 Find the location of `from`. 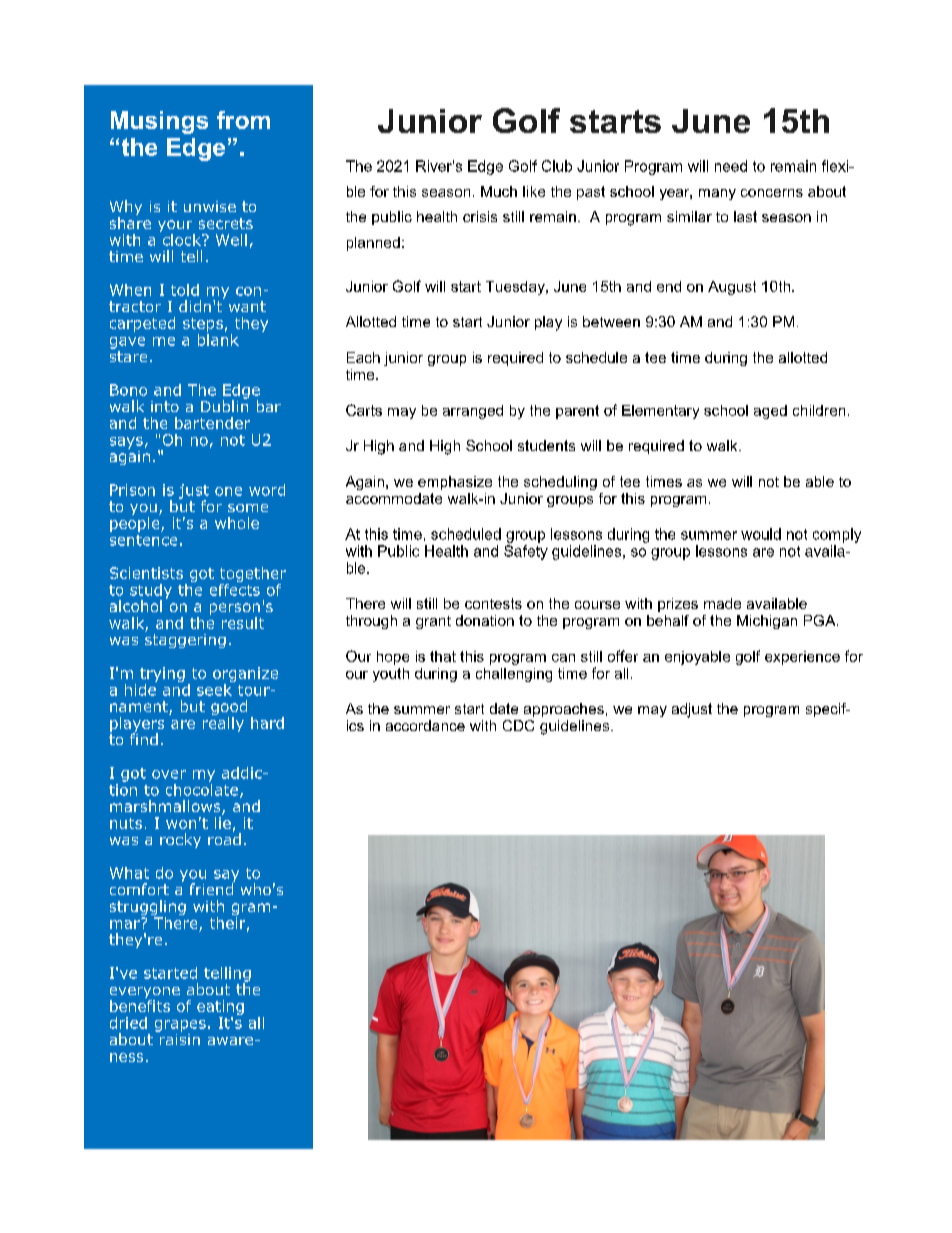

from is located at coordinates (243, 120).
